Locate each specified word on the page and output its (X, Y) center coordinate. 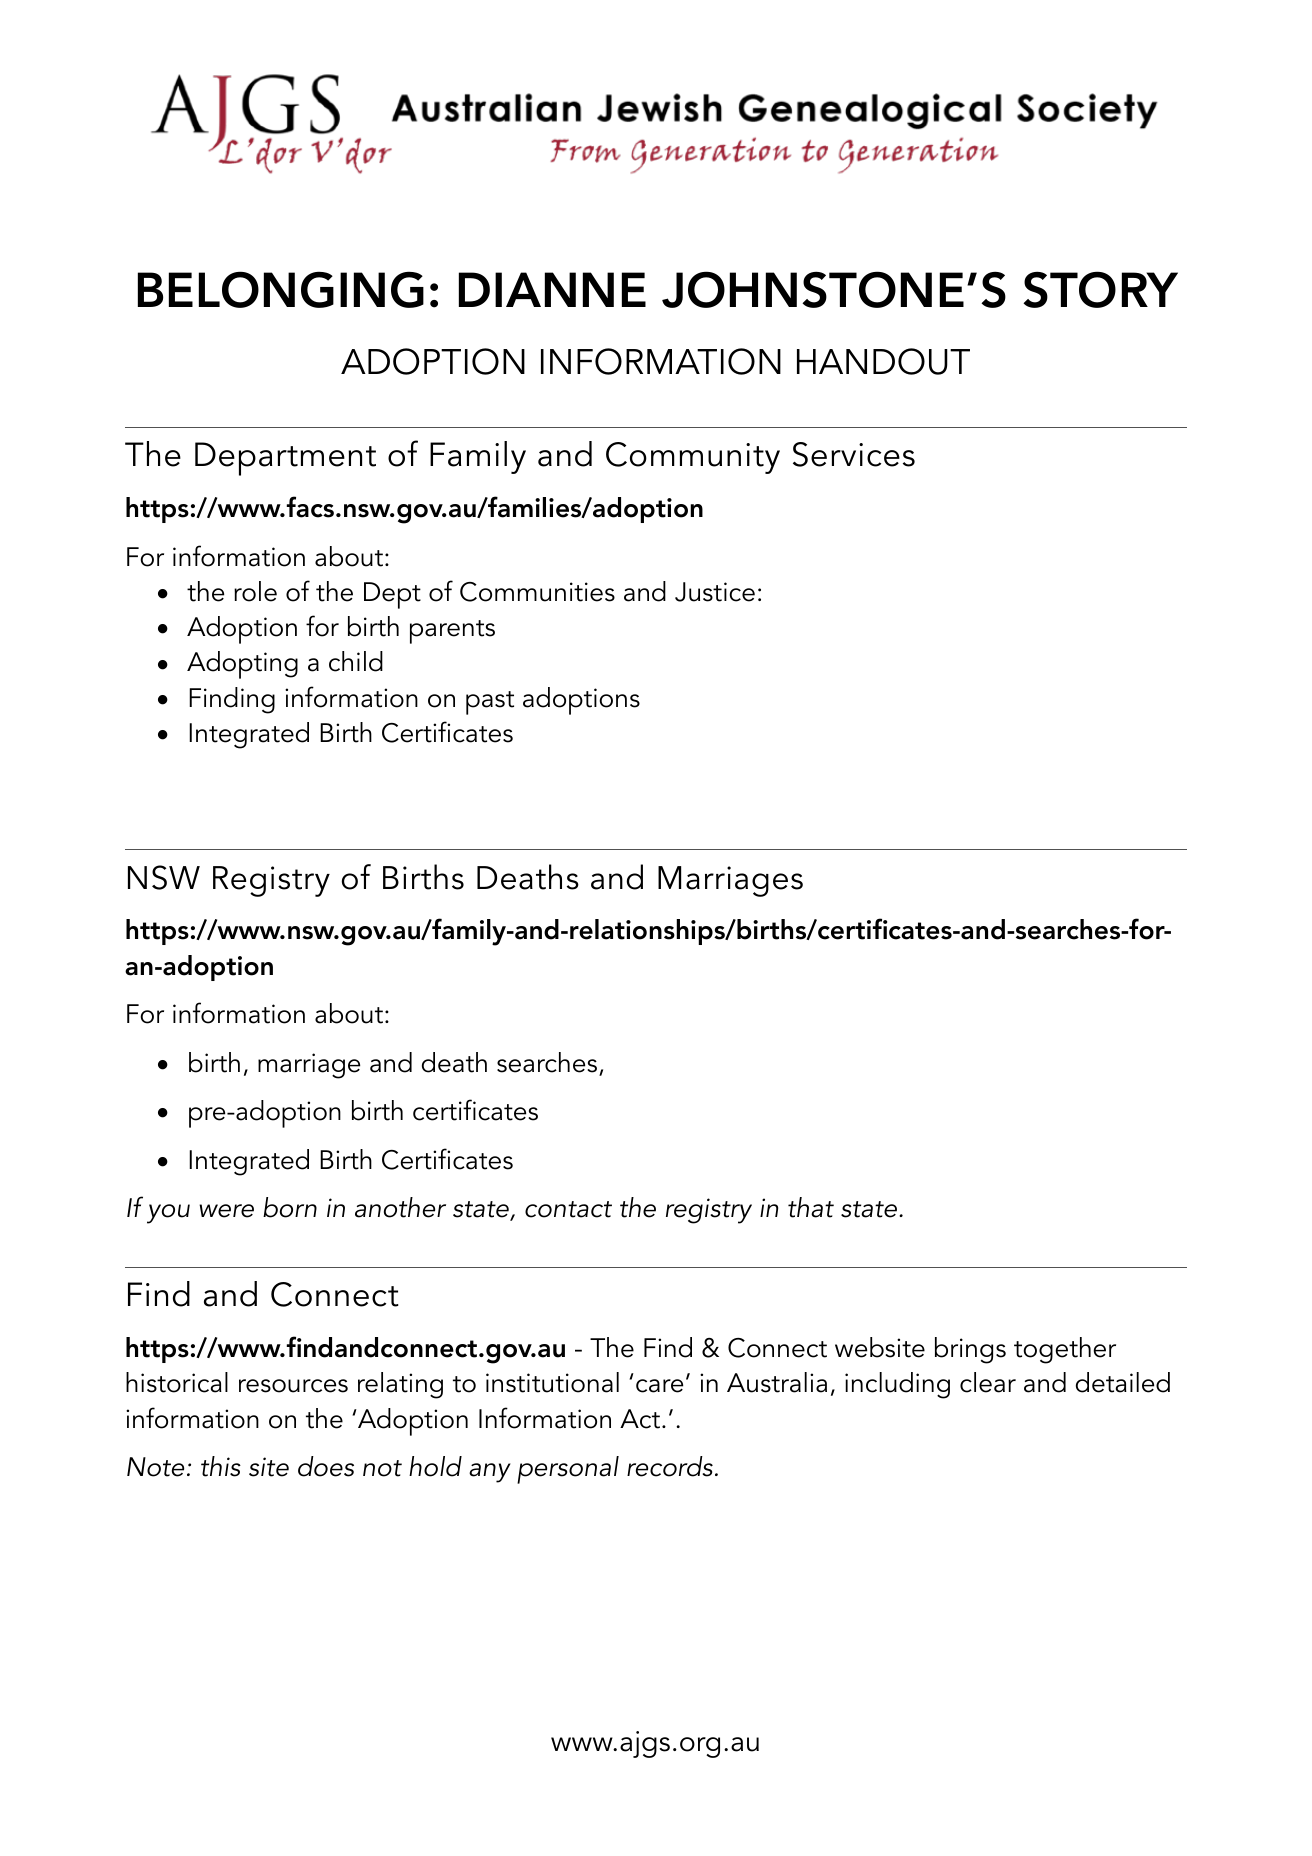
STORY (1100, 289)
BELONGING (281, 289)
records (670, 1466)
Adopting (242, 665)
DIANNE (552, 289)
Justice (715, 592)
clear (988, 1382)
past (490, 703)
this (221, 1466)
